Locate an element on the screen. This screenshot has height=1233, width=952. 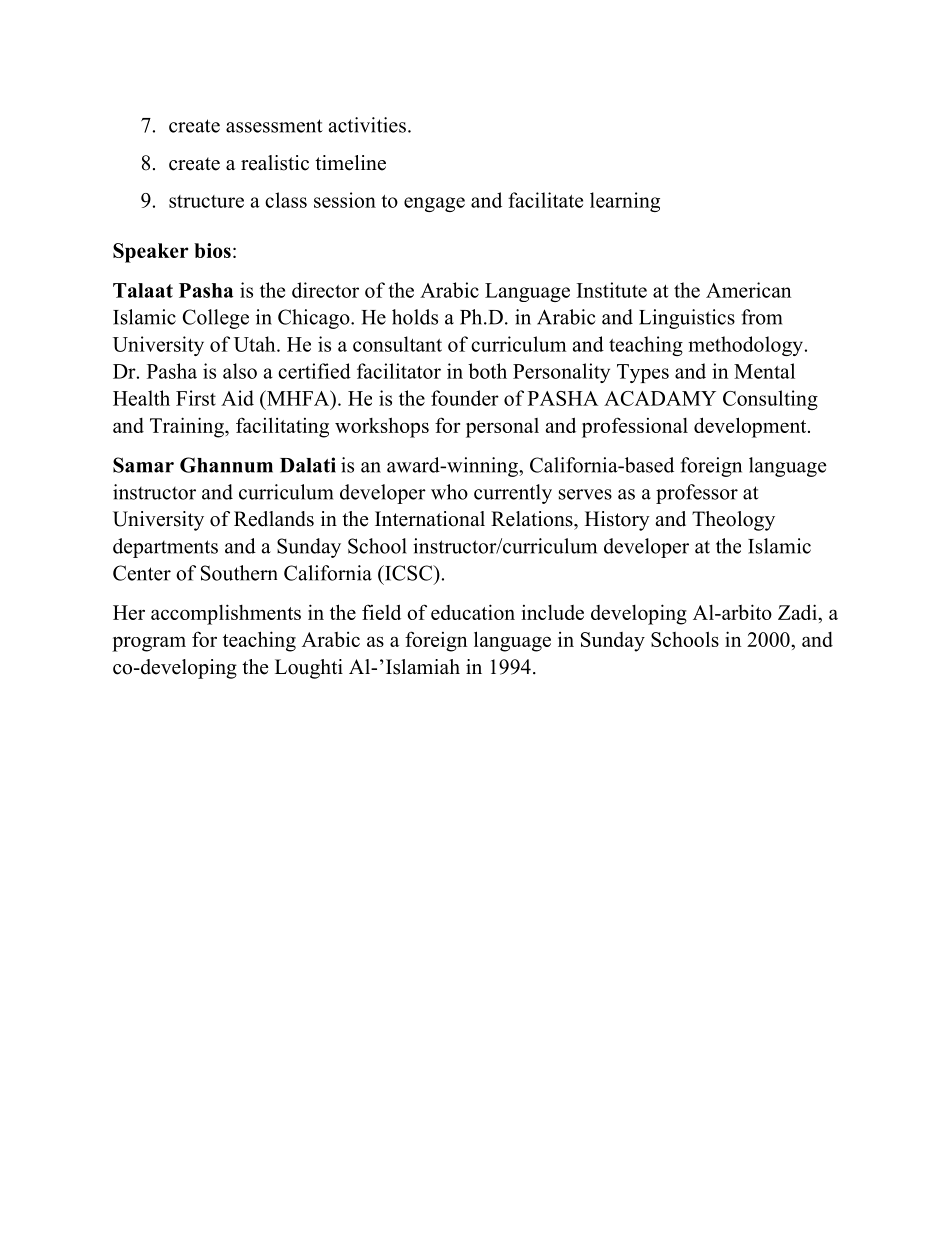
learning is located at coordinates (625, 202).
